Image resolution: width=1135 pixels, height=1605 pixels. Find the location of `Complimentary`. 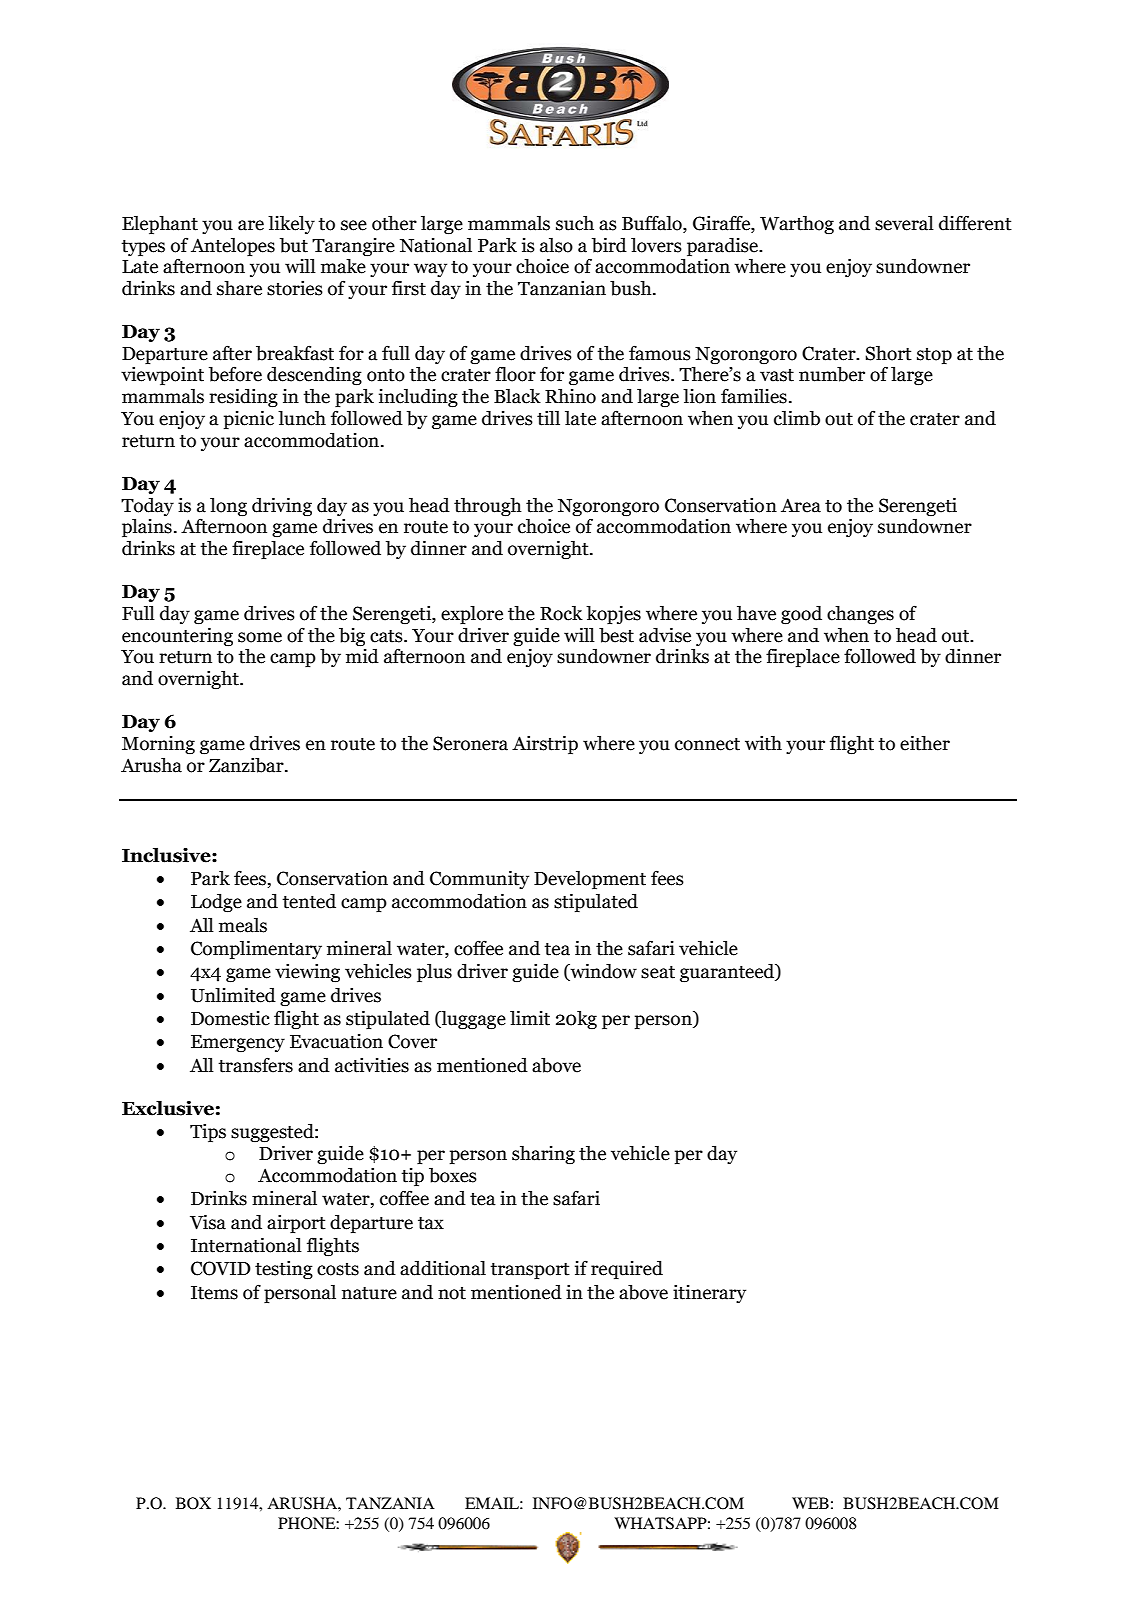

Complimentary is located at coordinates (256, 950).
